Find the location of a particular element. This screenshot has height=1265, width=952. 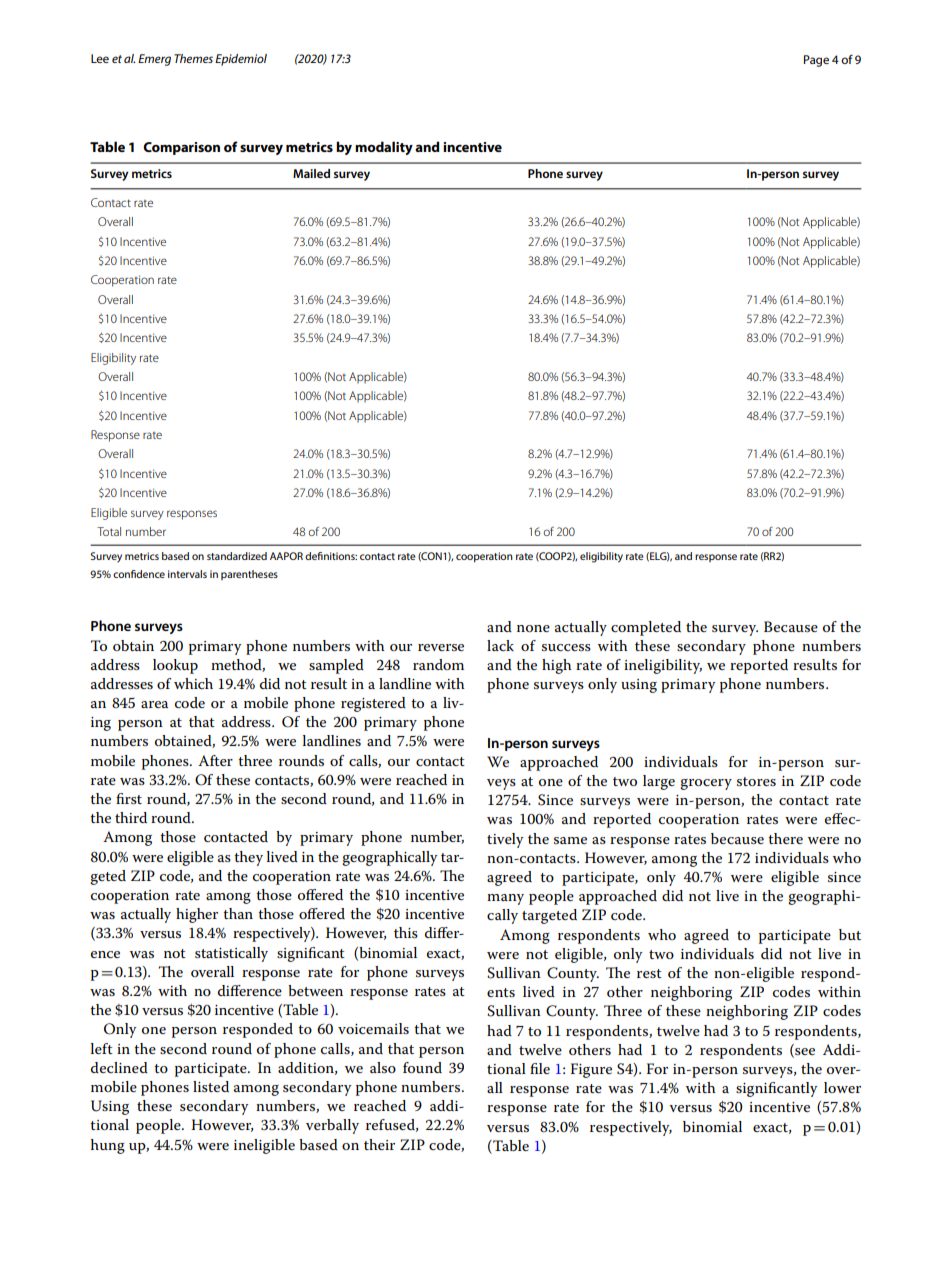

intervals is located at coordinates (187, 574).
